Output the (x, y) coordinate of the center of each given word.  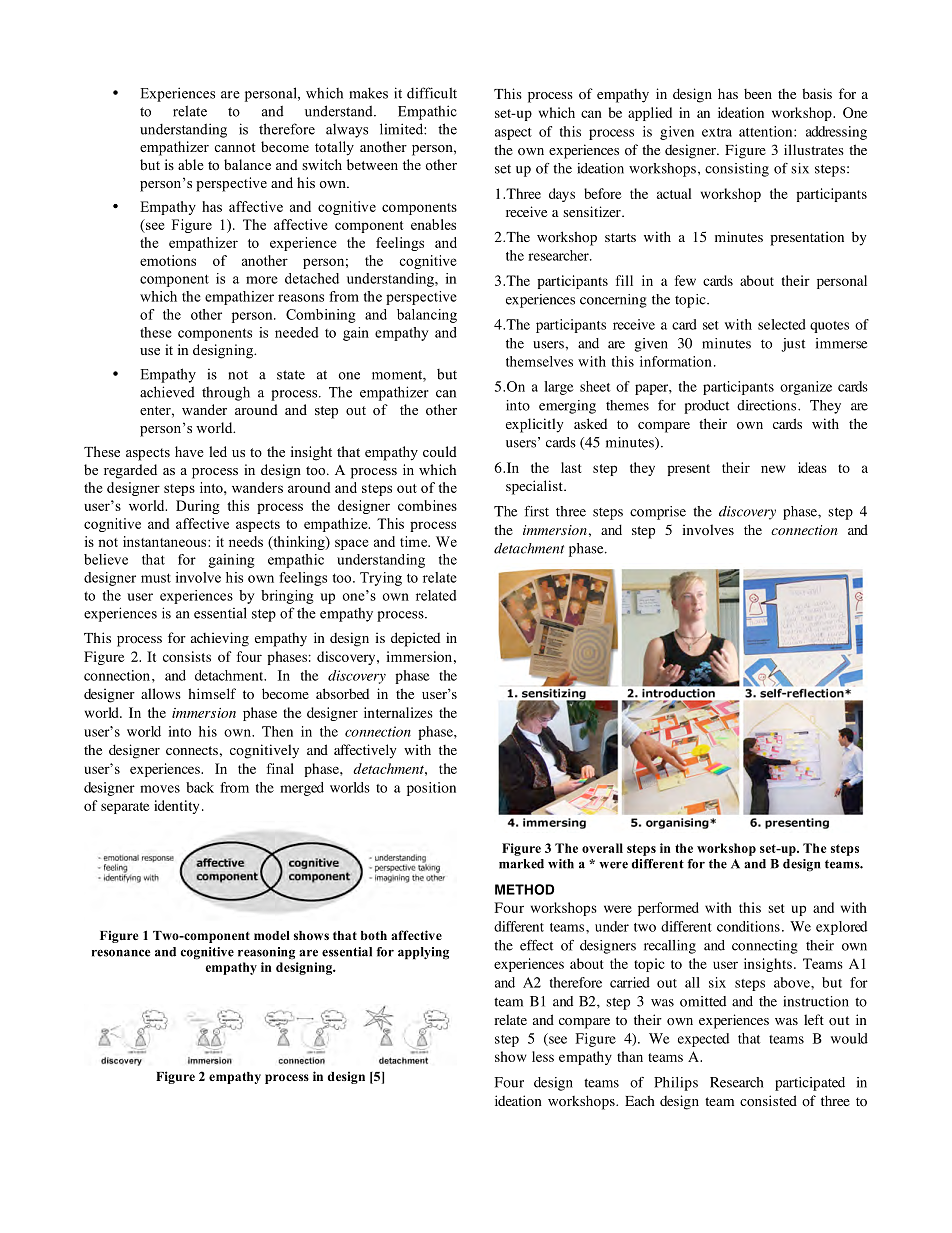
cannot (234, 147)
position (431, 789)
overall (602, 848)
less (543, 1056)
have (189, 451)
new (773, 469)
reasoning (266, 953)
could (440, 451)
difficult (432, 93)
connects (192, 751)
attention (767, 131)
